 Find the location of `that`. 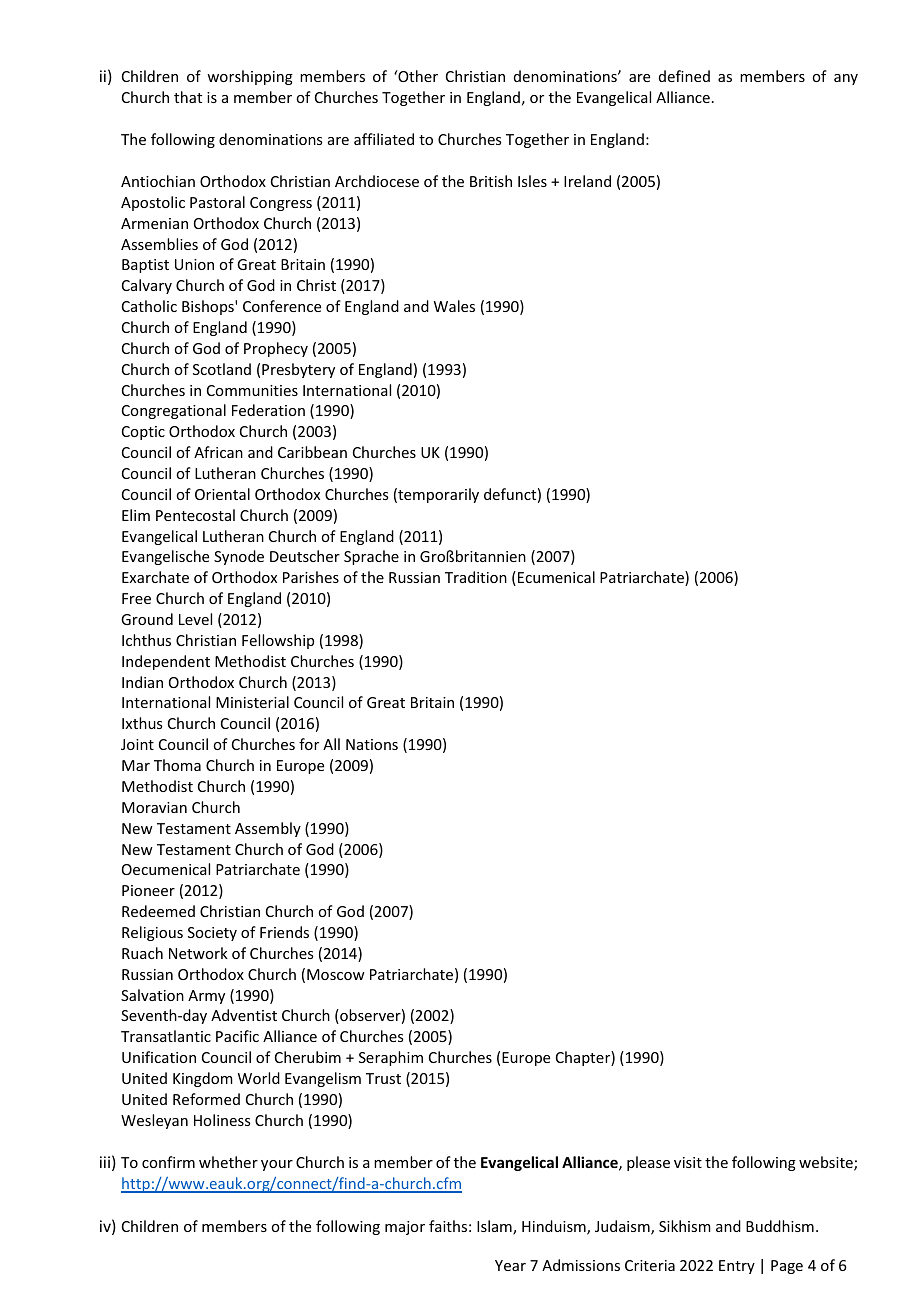

that is located at coordinates (188, 97).
